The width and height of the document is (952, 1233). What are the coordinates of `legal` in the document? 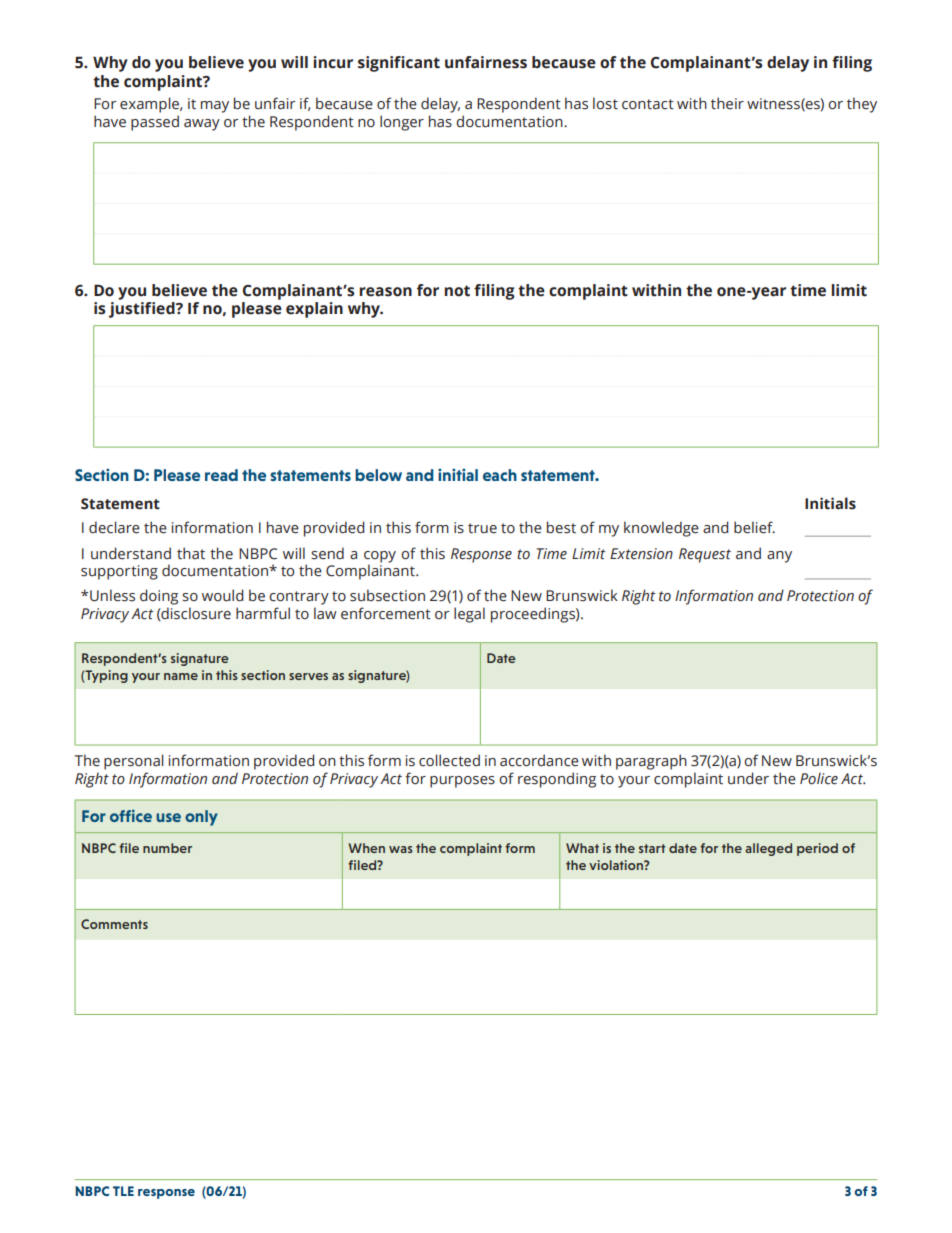 It's located at (469, 615).
